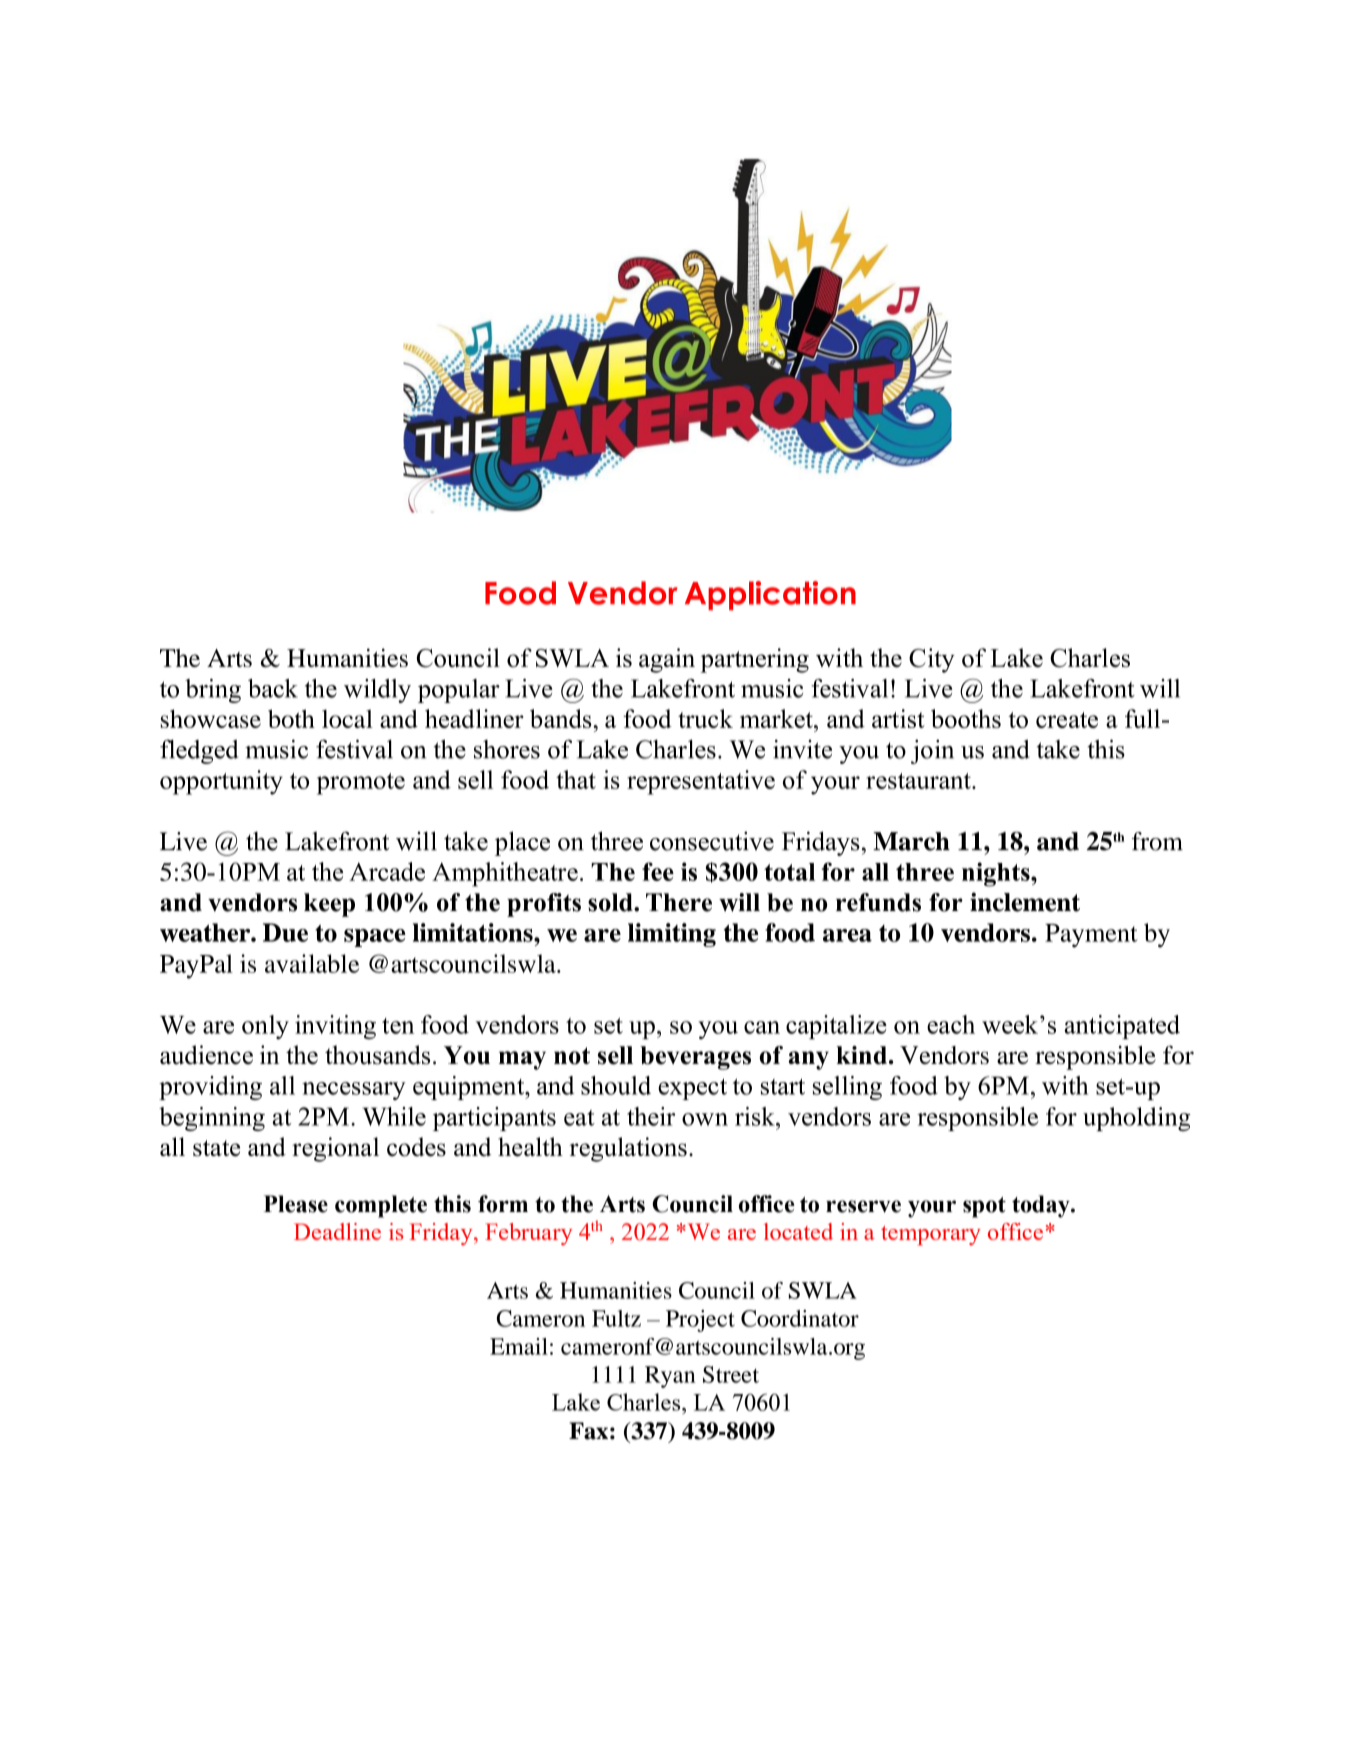 The width and height of the document is (1355, 1754). Describe the element at coordinates (387, 871) in the document. I see `Arcade` at that location.
